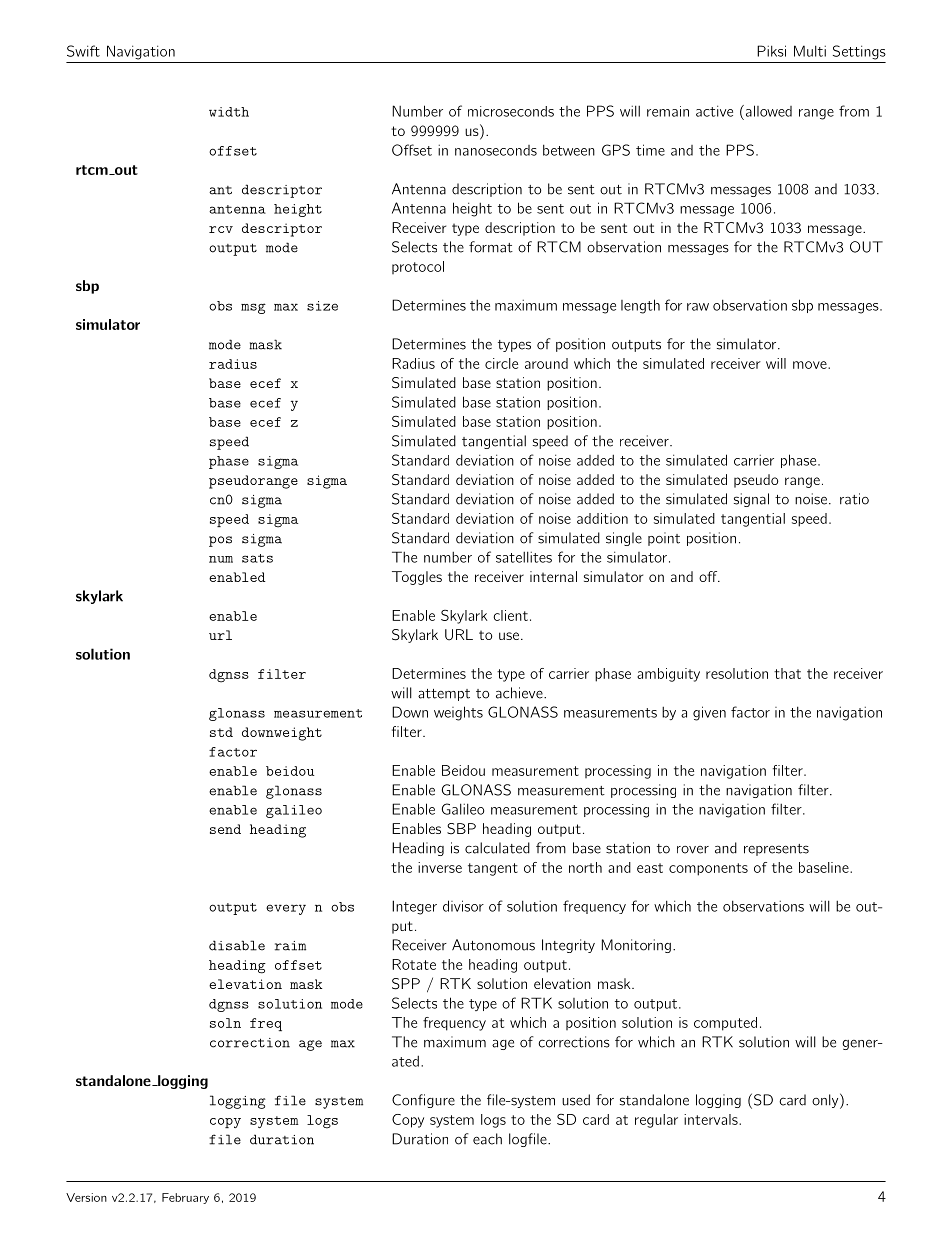 Image resolution: width=952 pixels, height=1233 pixels. What do you see at coordinates (787, 673) in the page?
I see `that` at bounding box center [787, 673].
